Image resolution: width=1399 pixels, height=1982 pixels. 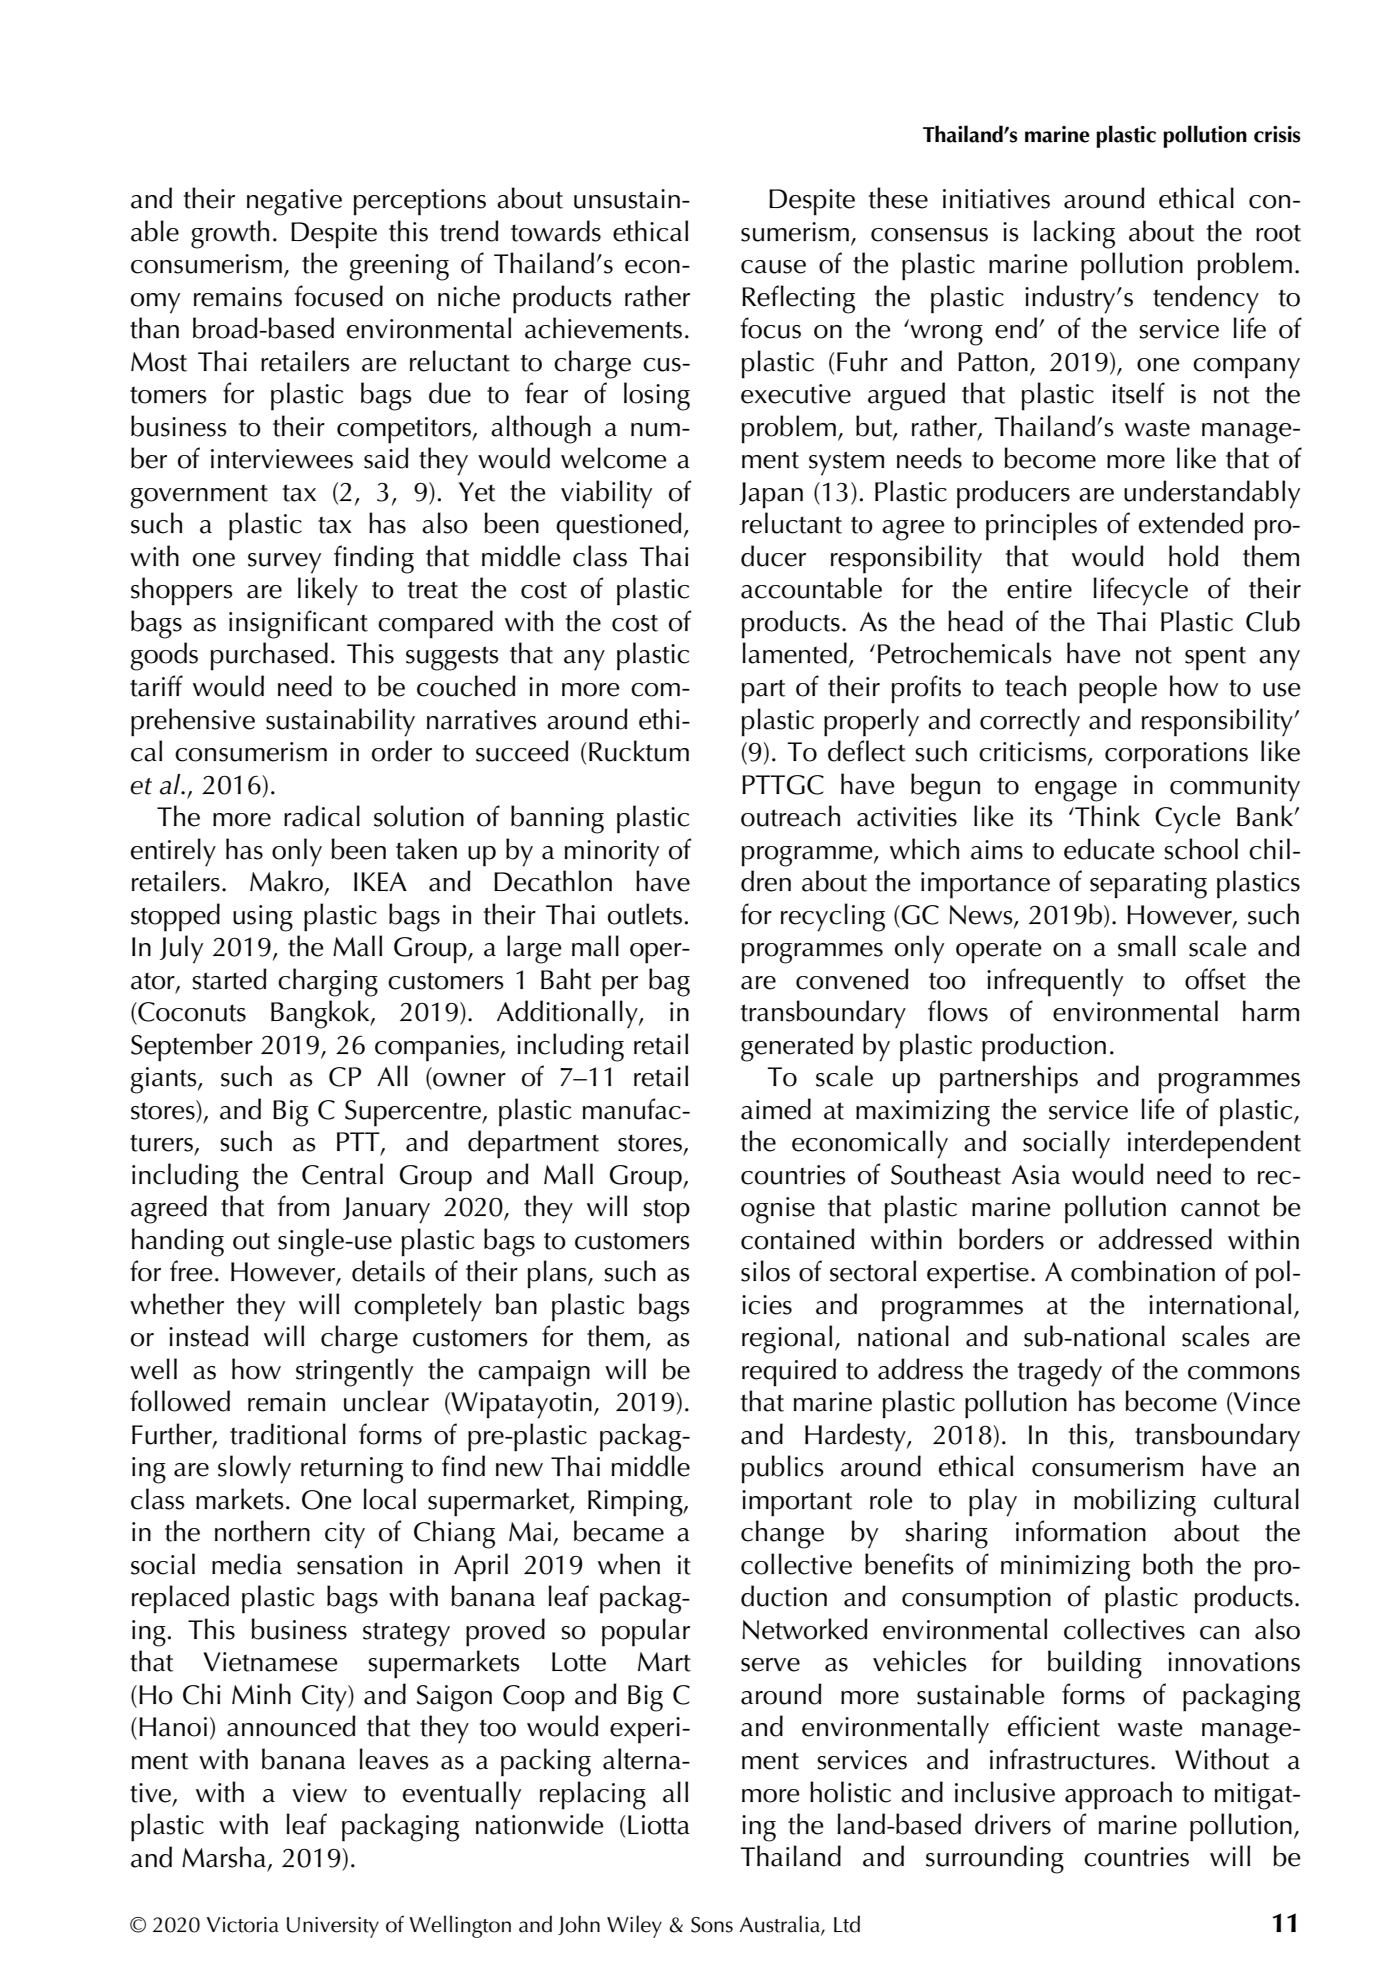 I want to click on generated, so click(x=797, y=1047).
